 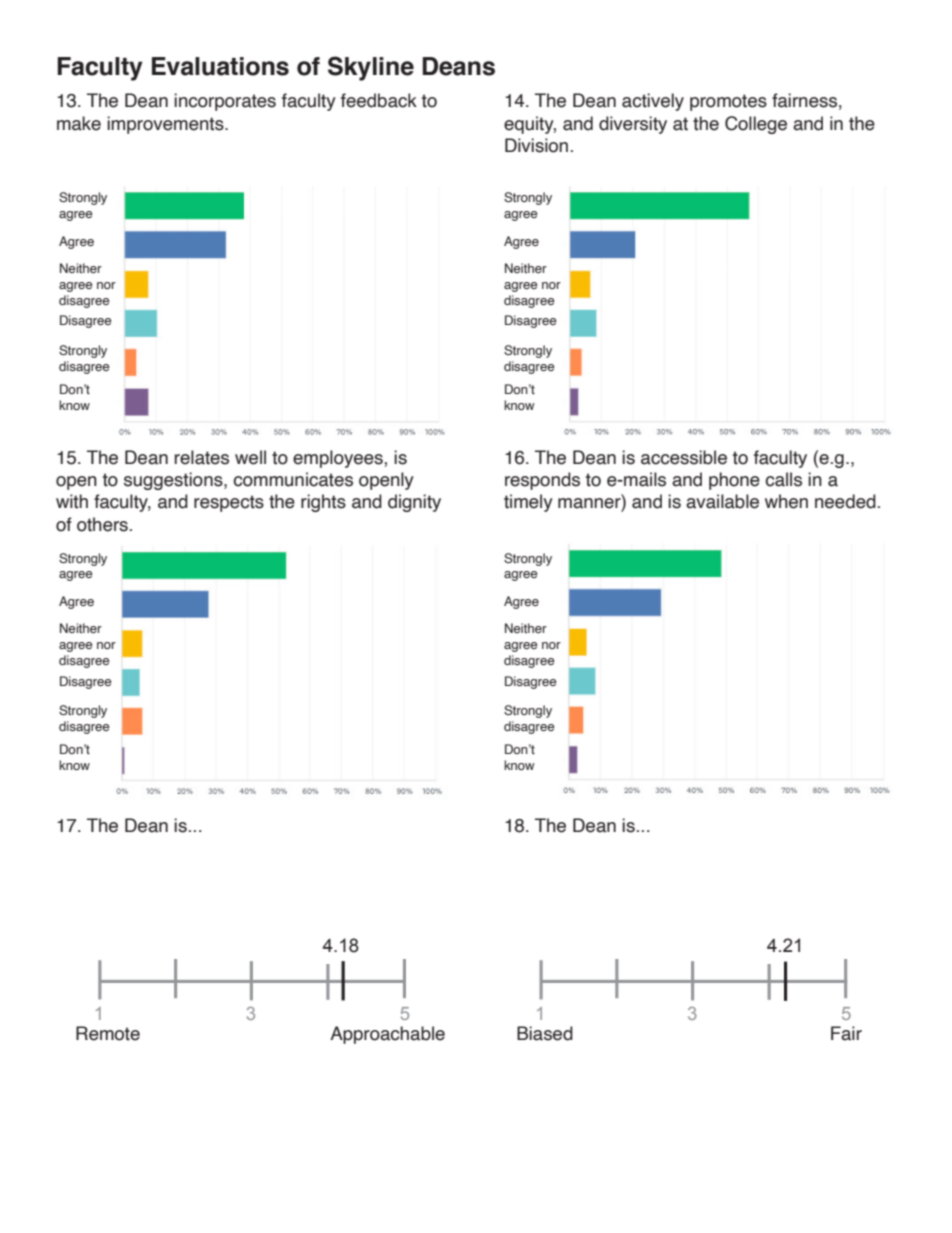 I want to click on improvements, so click(x=166, y=125).
